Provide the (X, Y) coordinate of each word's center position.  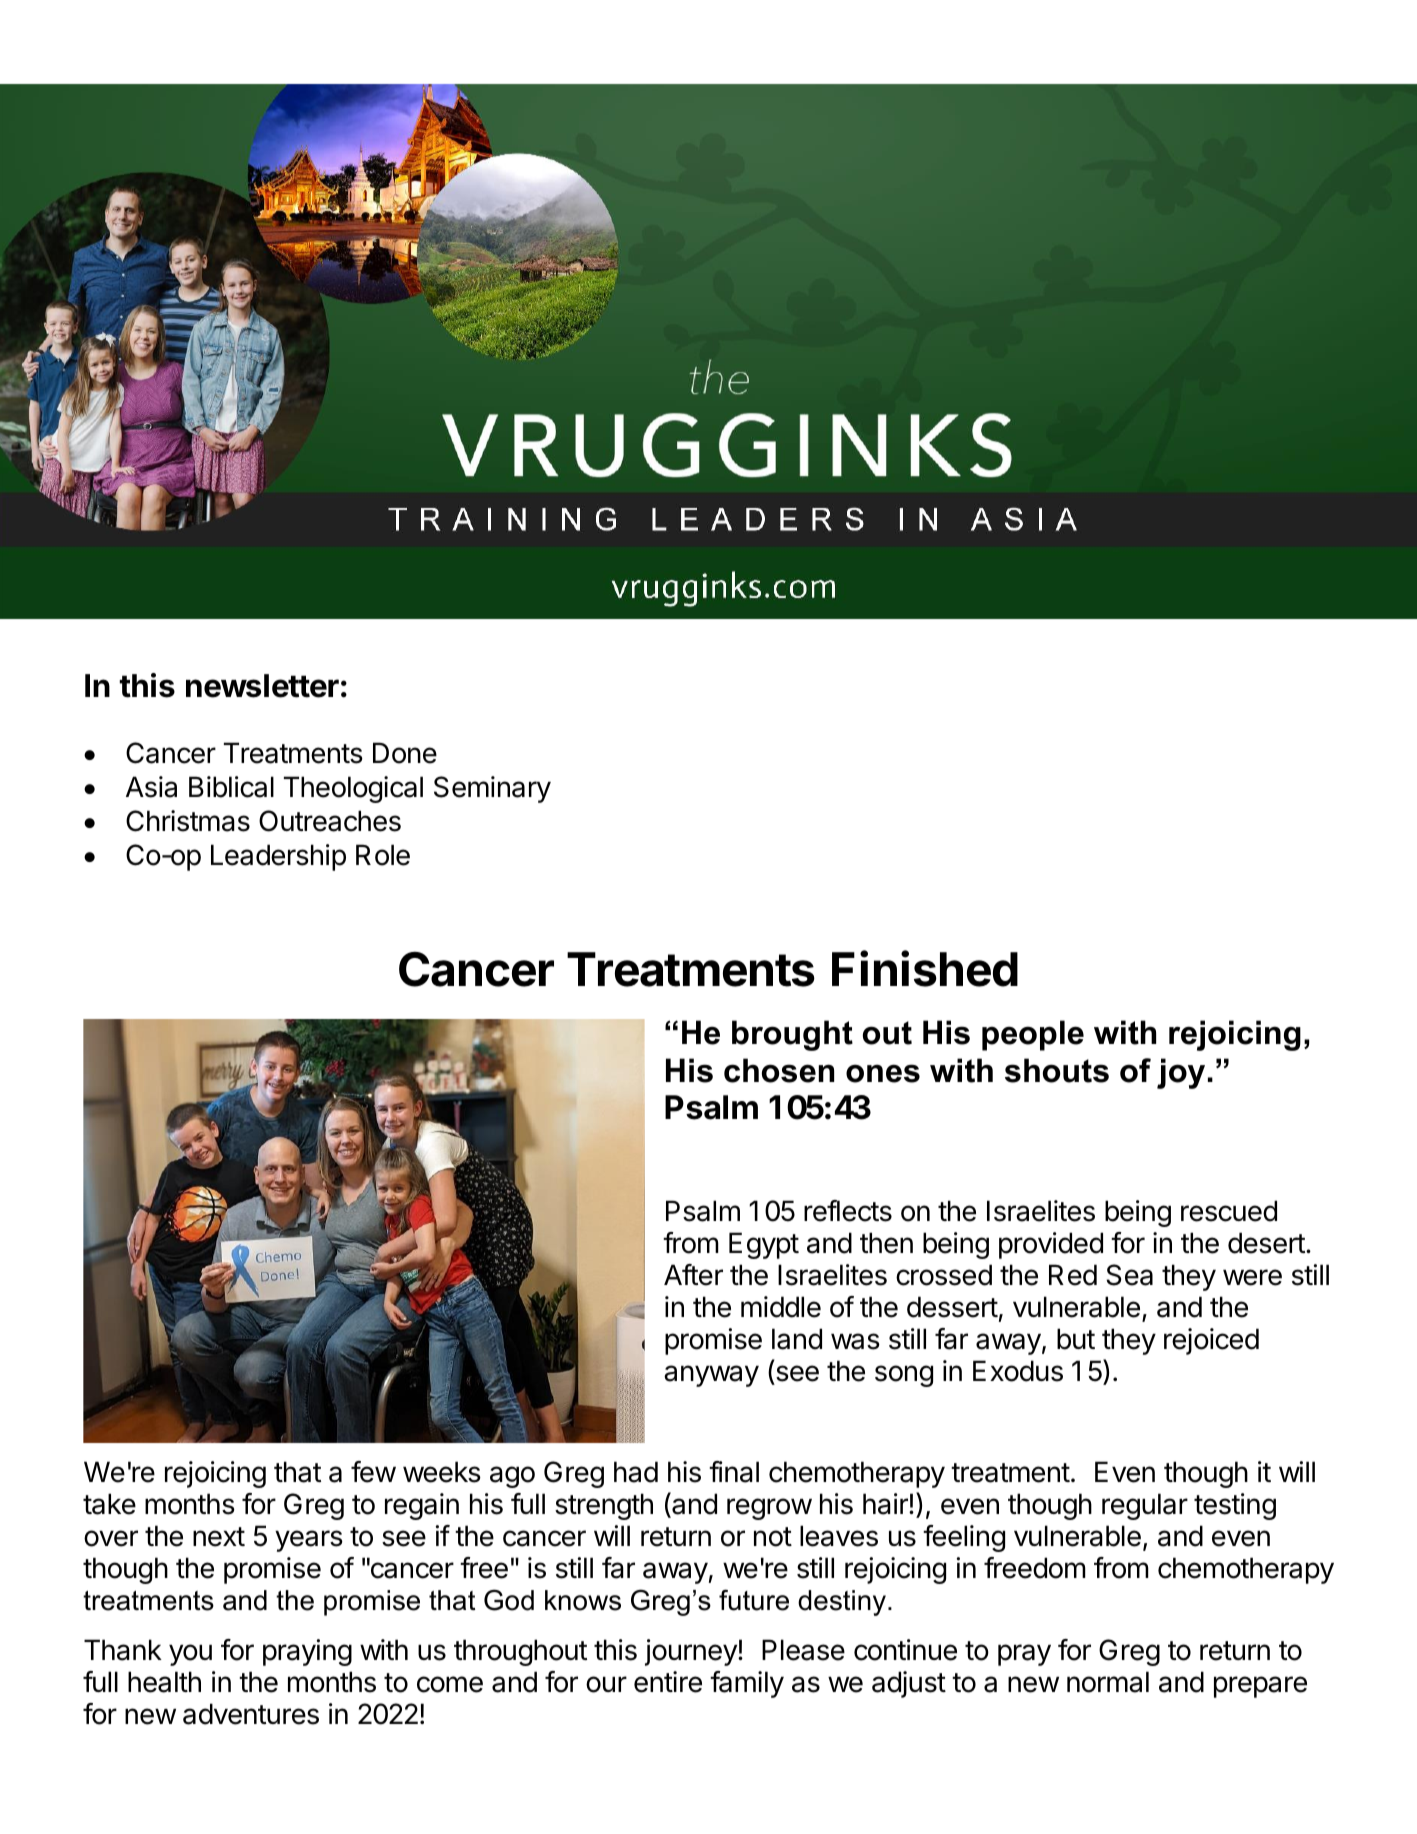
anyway (711, 1376)
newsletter (262, 686)
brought (792, 1035)
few (373, 1472)
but (1076, 1339)
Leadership (278, 857)
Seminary (492, 789)
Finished (925, 968)
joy (1181, 1073)
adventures (251, 1714)
